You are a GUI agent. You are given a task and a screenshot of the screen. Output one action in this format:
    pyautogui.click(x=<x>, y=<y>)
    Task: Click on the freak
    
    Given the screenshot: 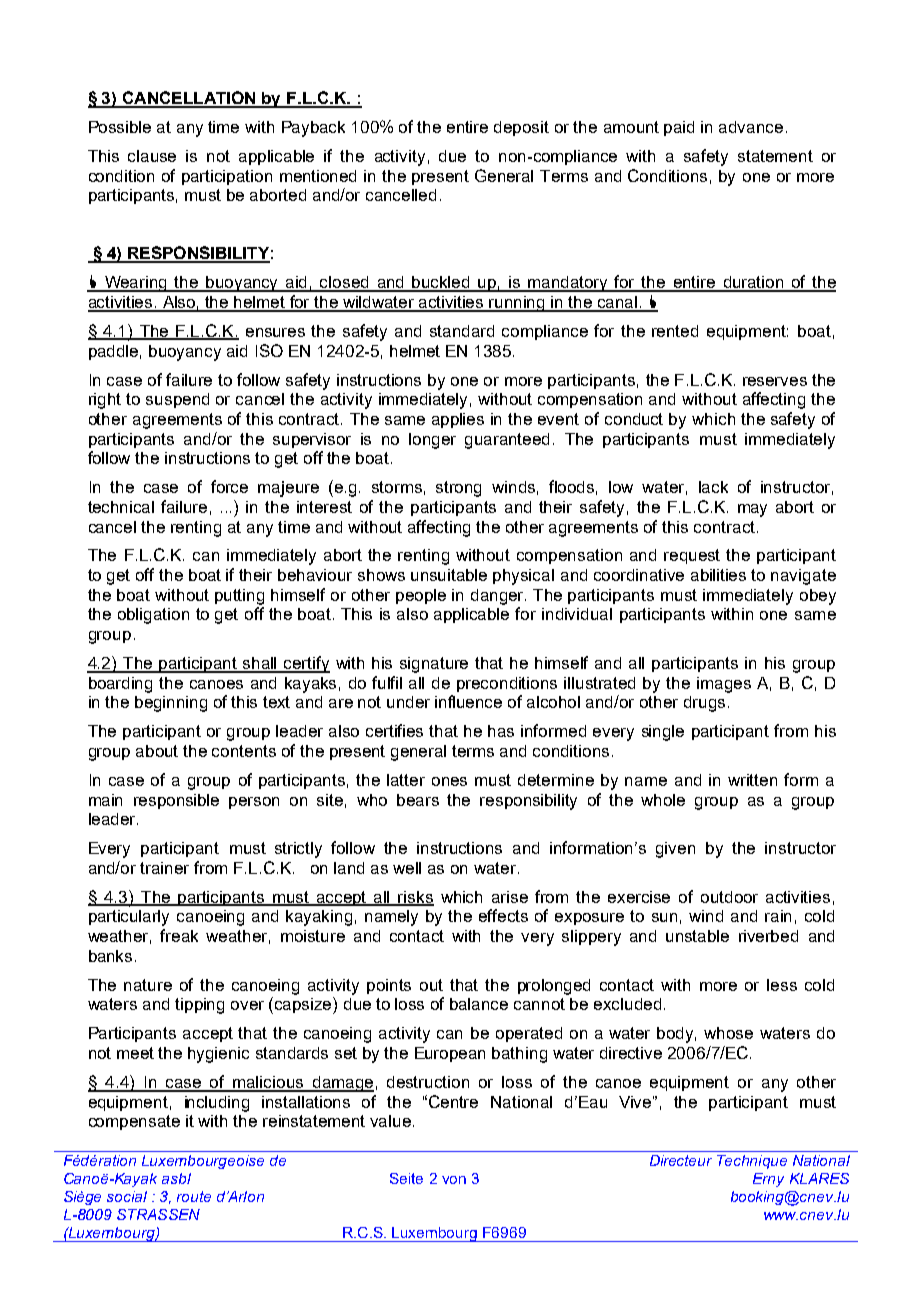 What is the action you would take?
    pyautogui.click(x=179, y=935)
